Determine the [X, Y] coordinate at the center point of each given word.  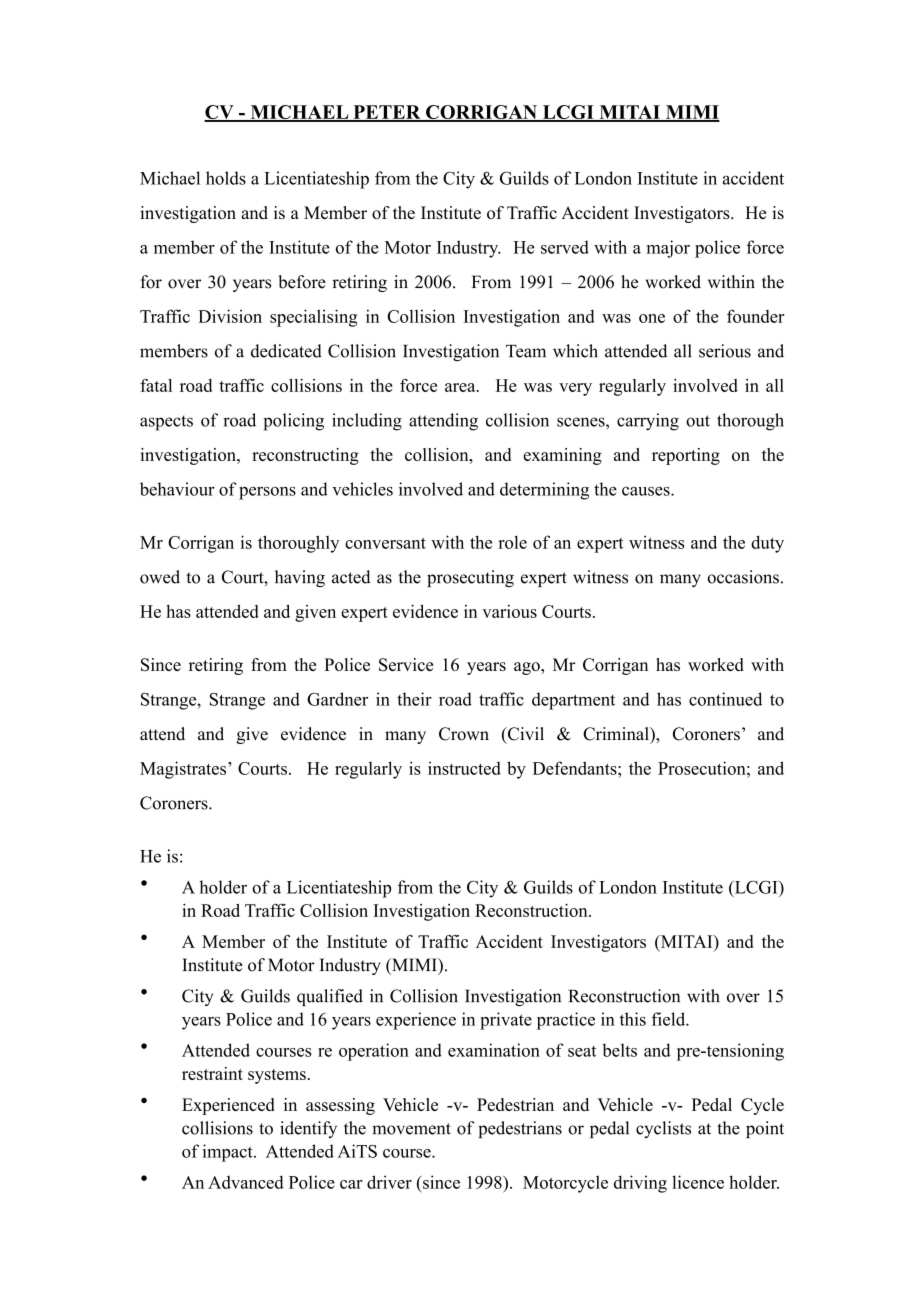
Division [230, 316]
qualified [330, 997]
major [668, 249]
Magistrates [184, 770]
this [633, 1019]
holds [226, 178]
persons [267, 493]
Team [526, 351]
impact [229, 1153]
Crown [464, 734]
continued [725, 699]
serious [725, 351]
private [506, 1021]
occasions [743, 577]
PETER [387, 113]
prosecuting [470, 578]
